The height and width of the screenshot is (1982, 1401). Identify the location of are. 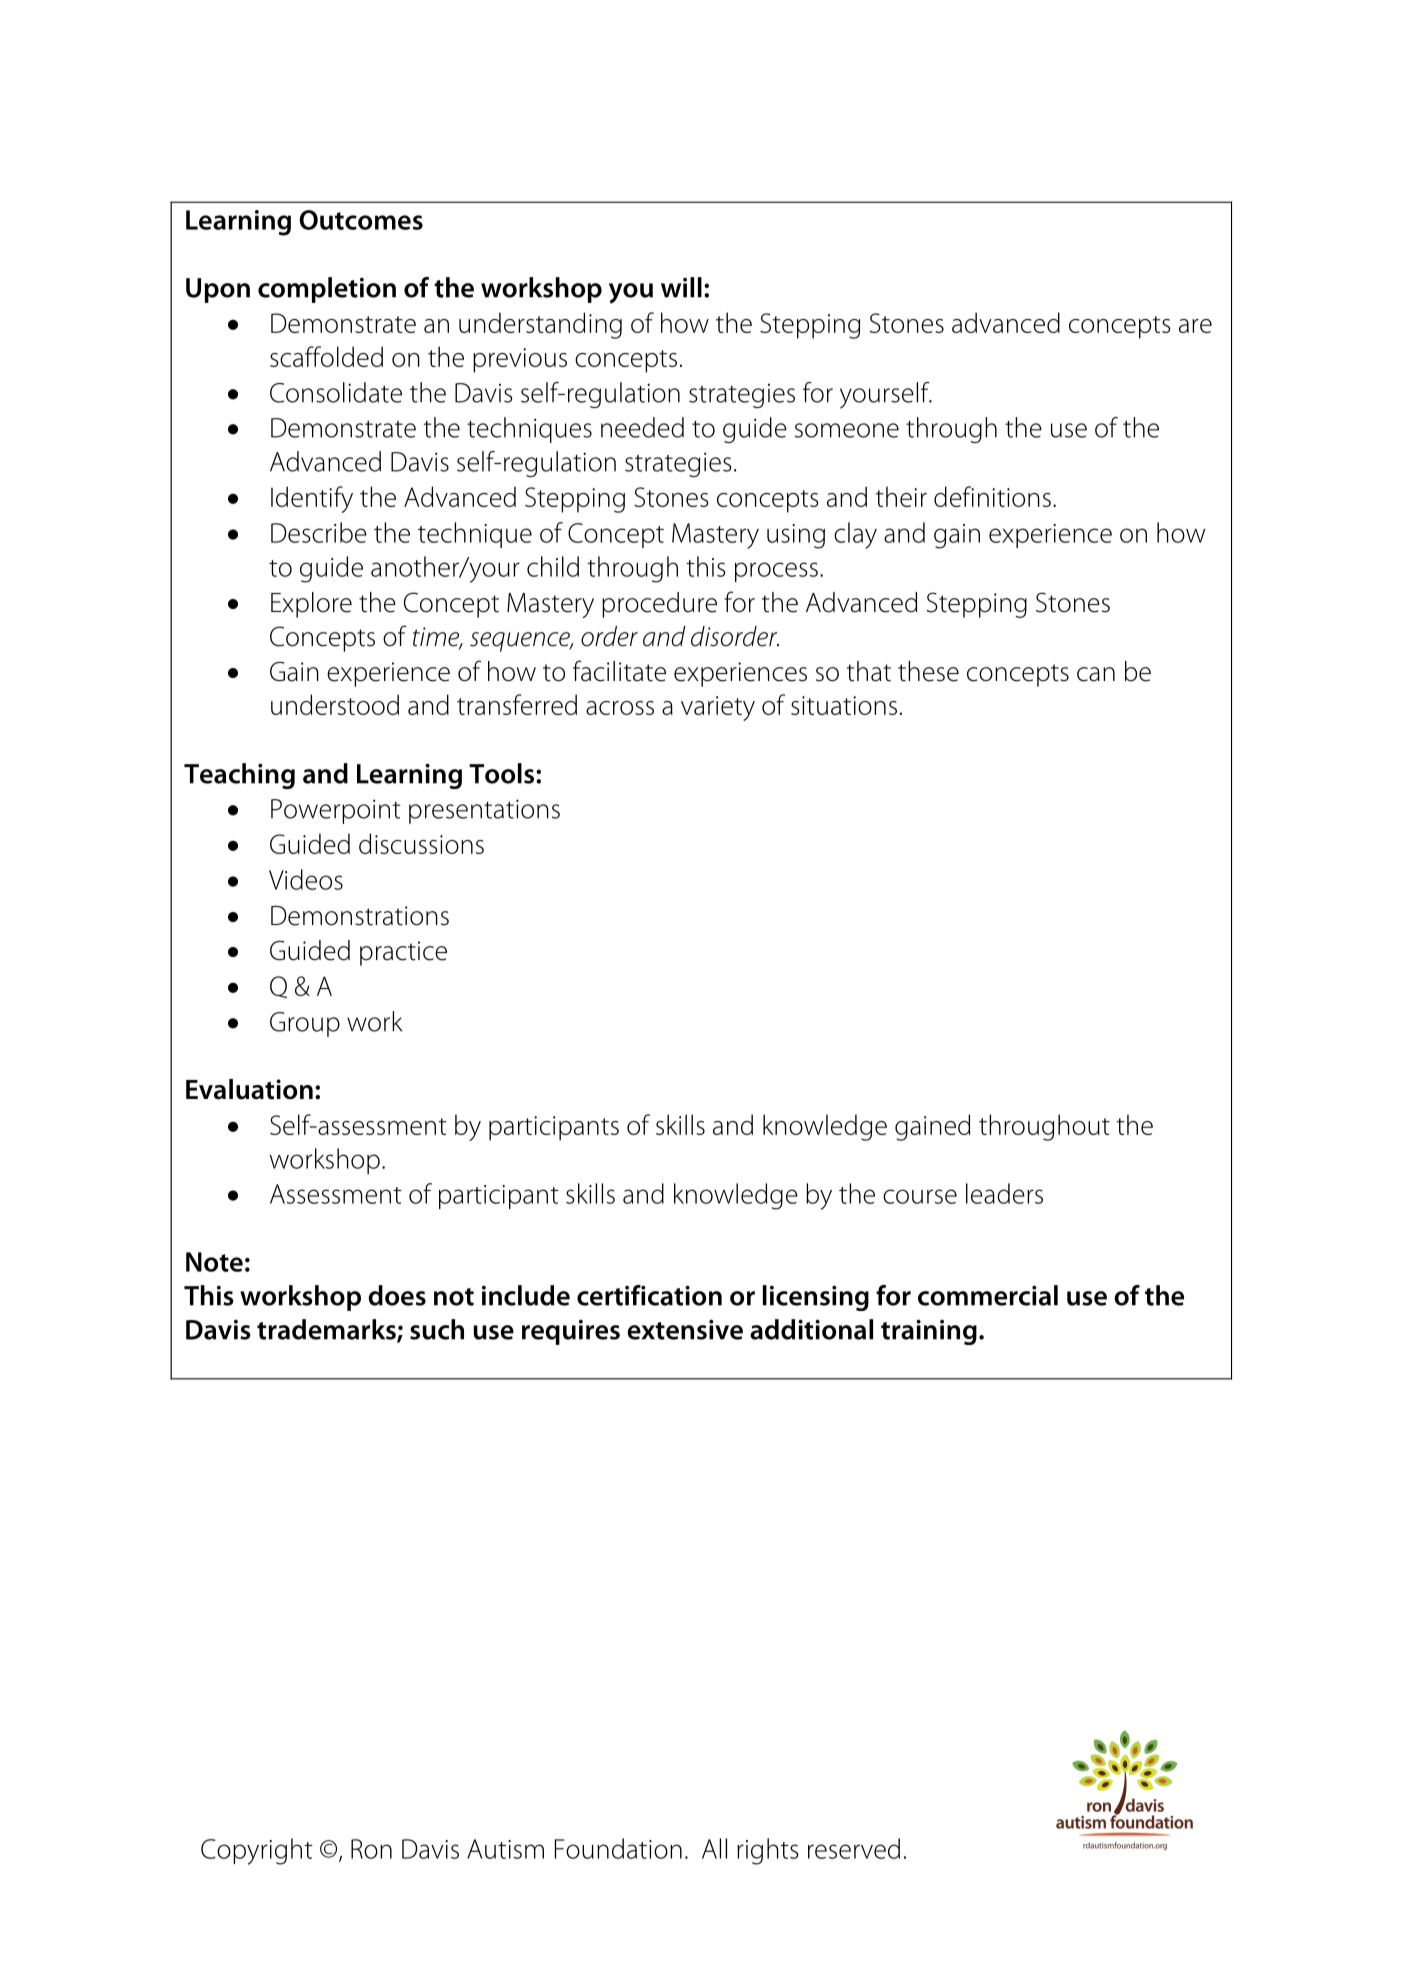
(1195, 326).
